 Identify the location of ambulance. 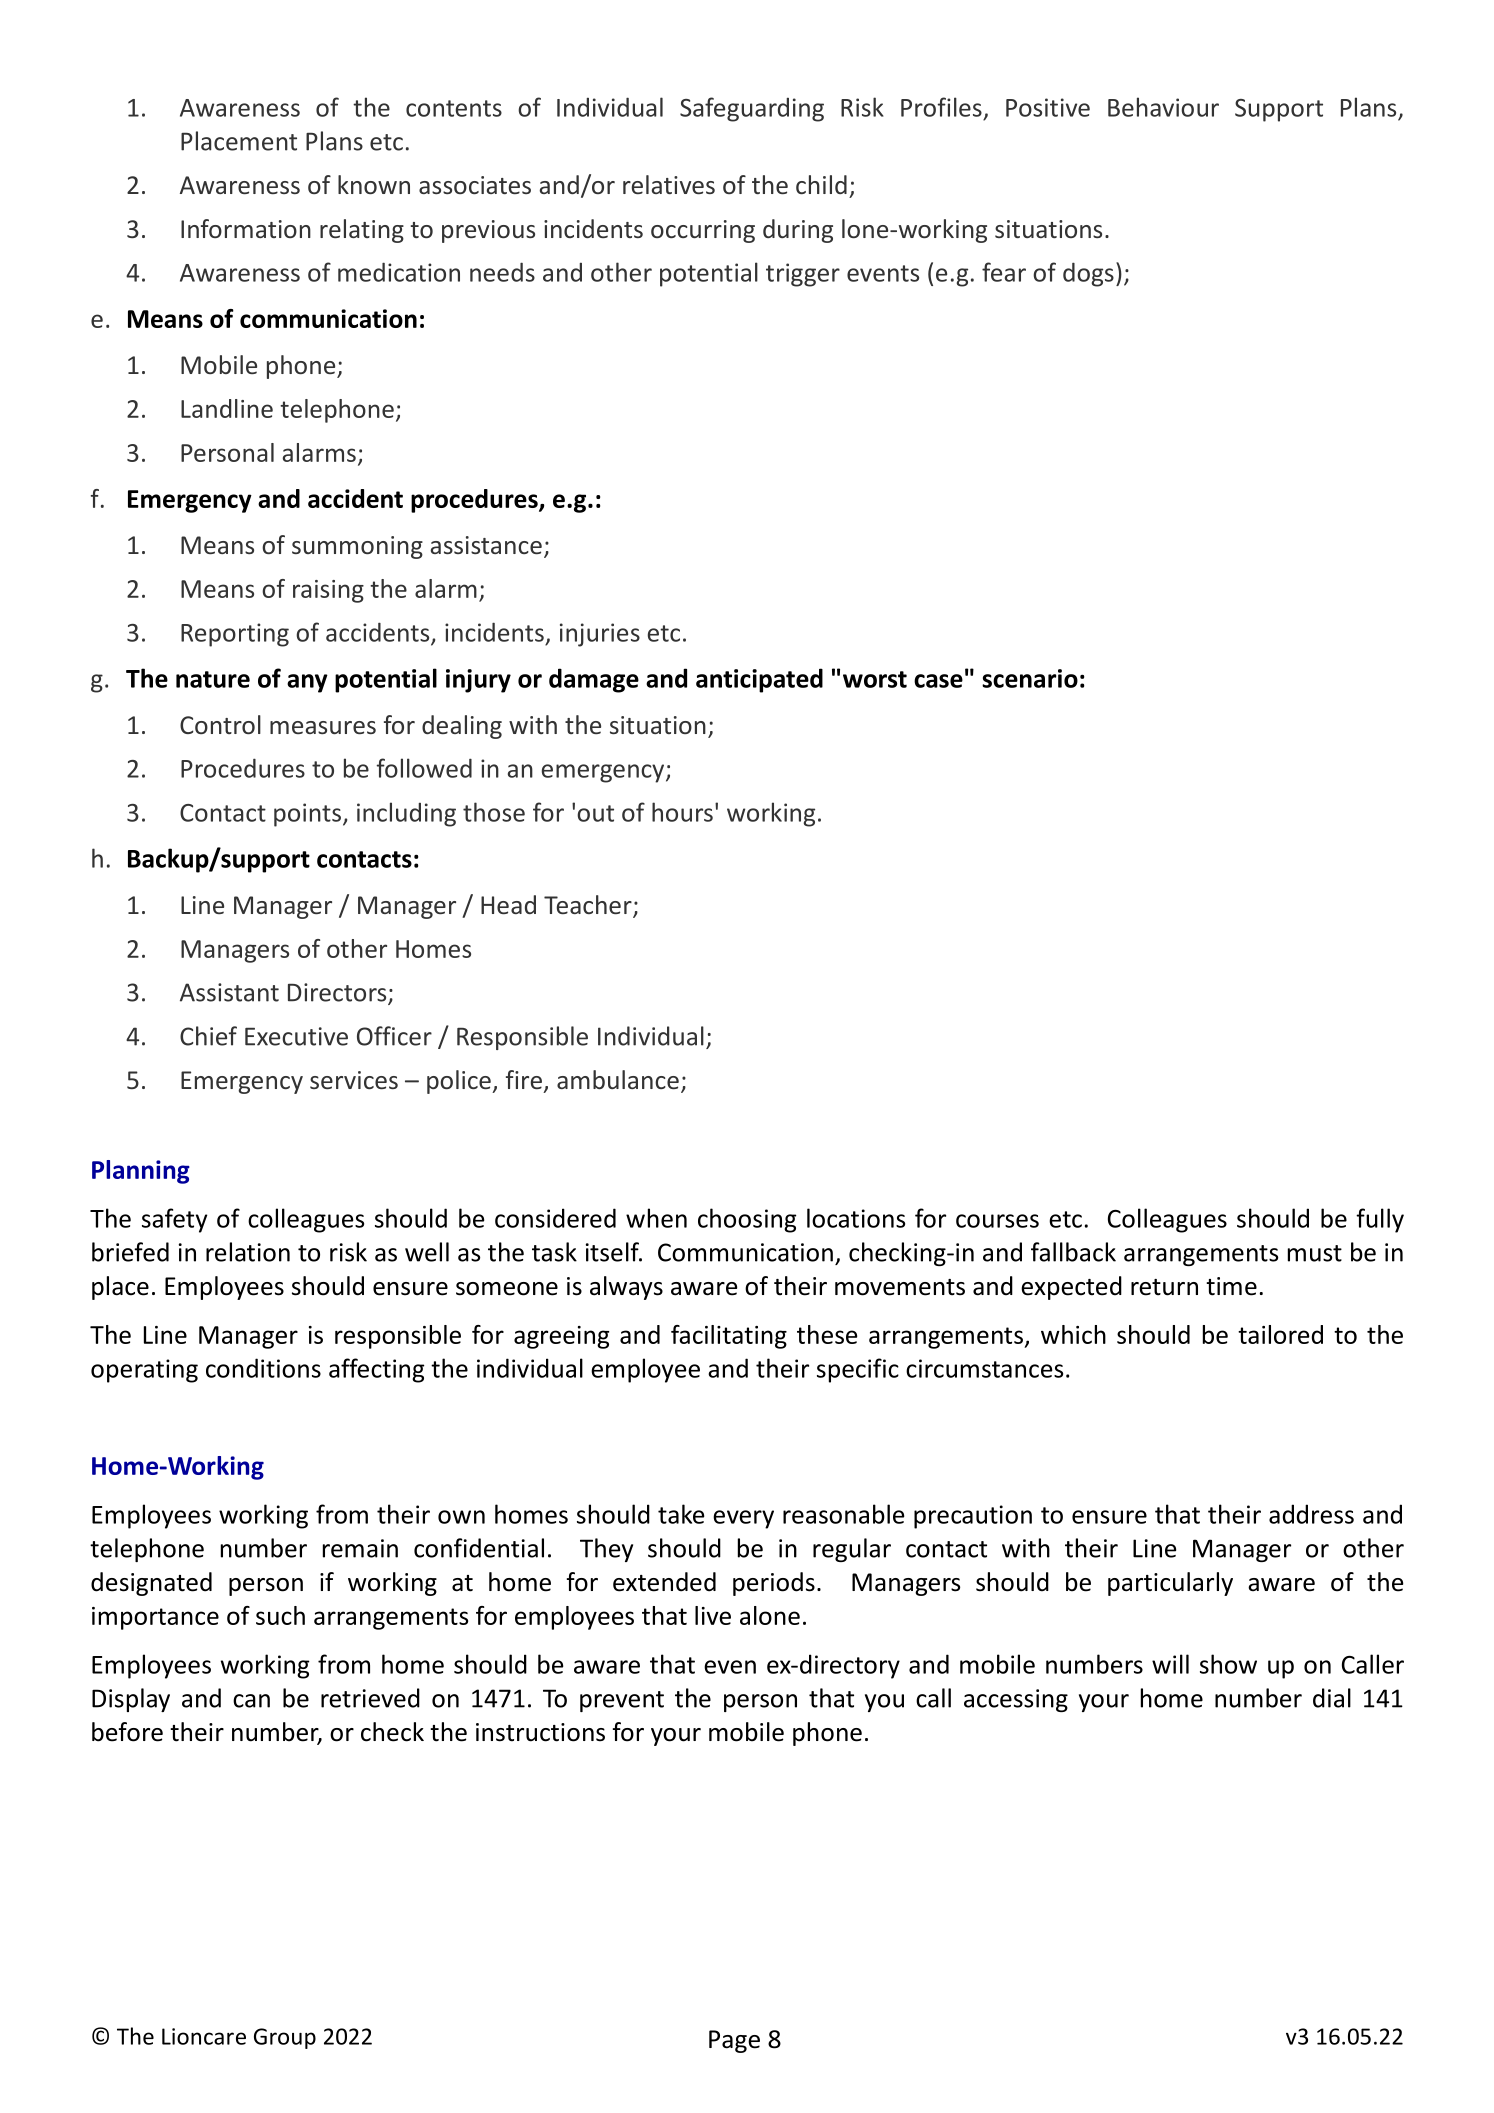
(618, 1079).
